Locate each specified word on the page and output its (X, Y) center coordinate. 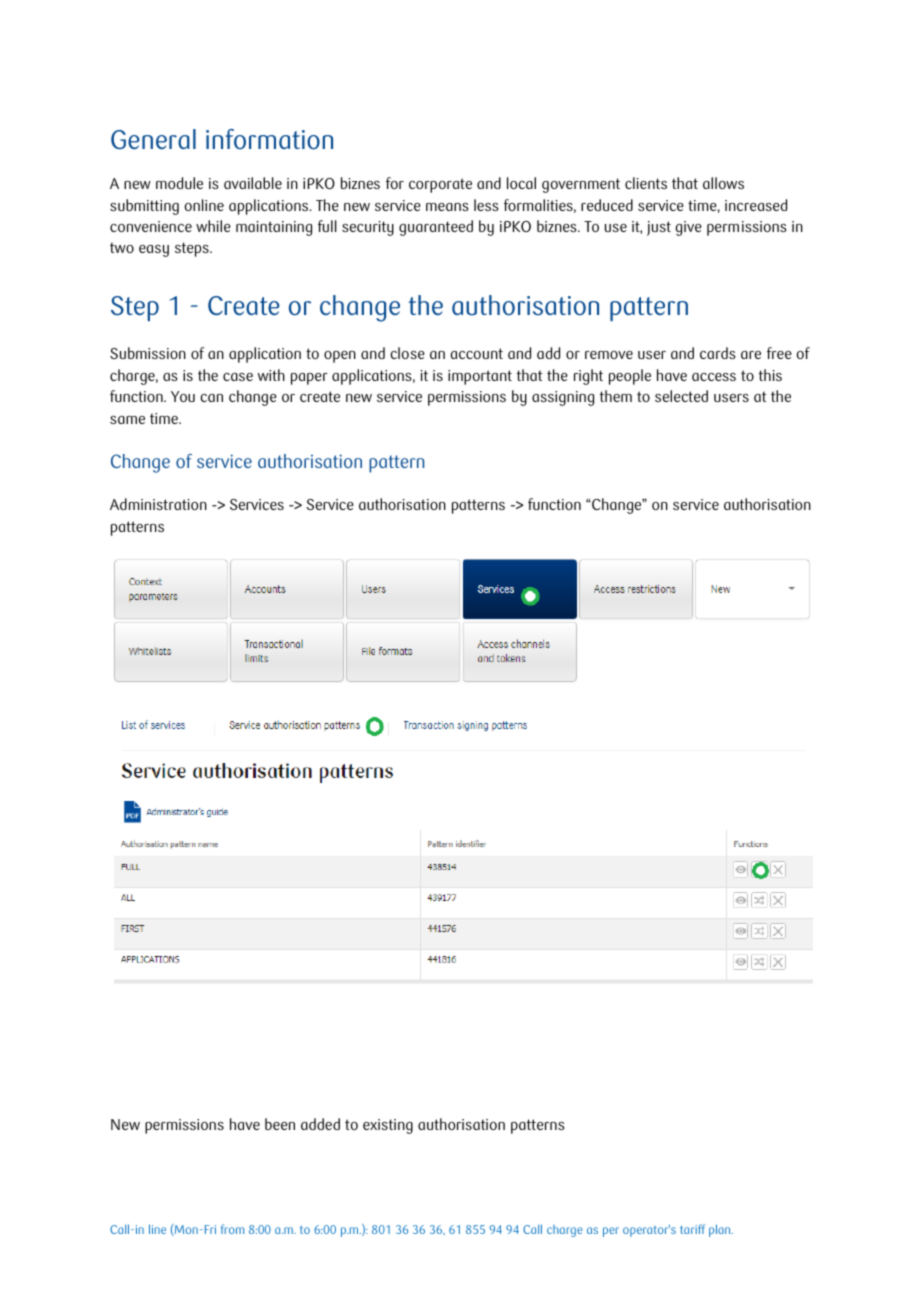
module (179, 183)
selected (681, 396)
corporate (440, 185)
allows (723, 183)
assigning (563, 398)
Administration (158, 504)
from (232, 1229)
